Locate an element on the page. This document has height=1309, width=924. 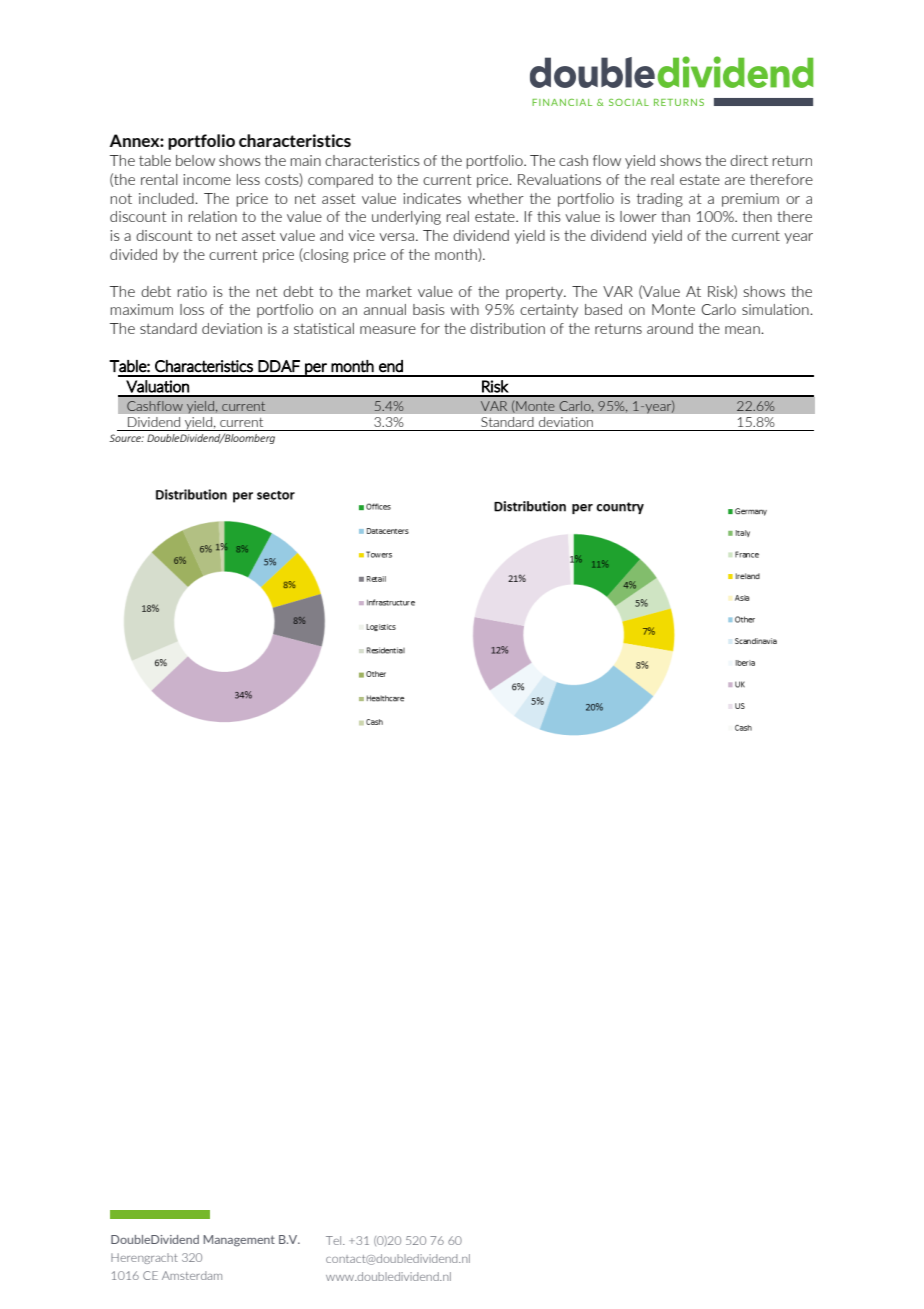
indicates is located at coordinates (432, 198).
